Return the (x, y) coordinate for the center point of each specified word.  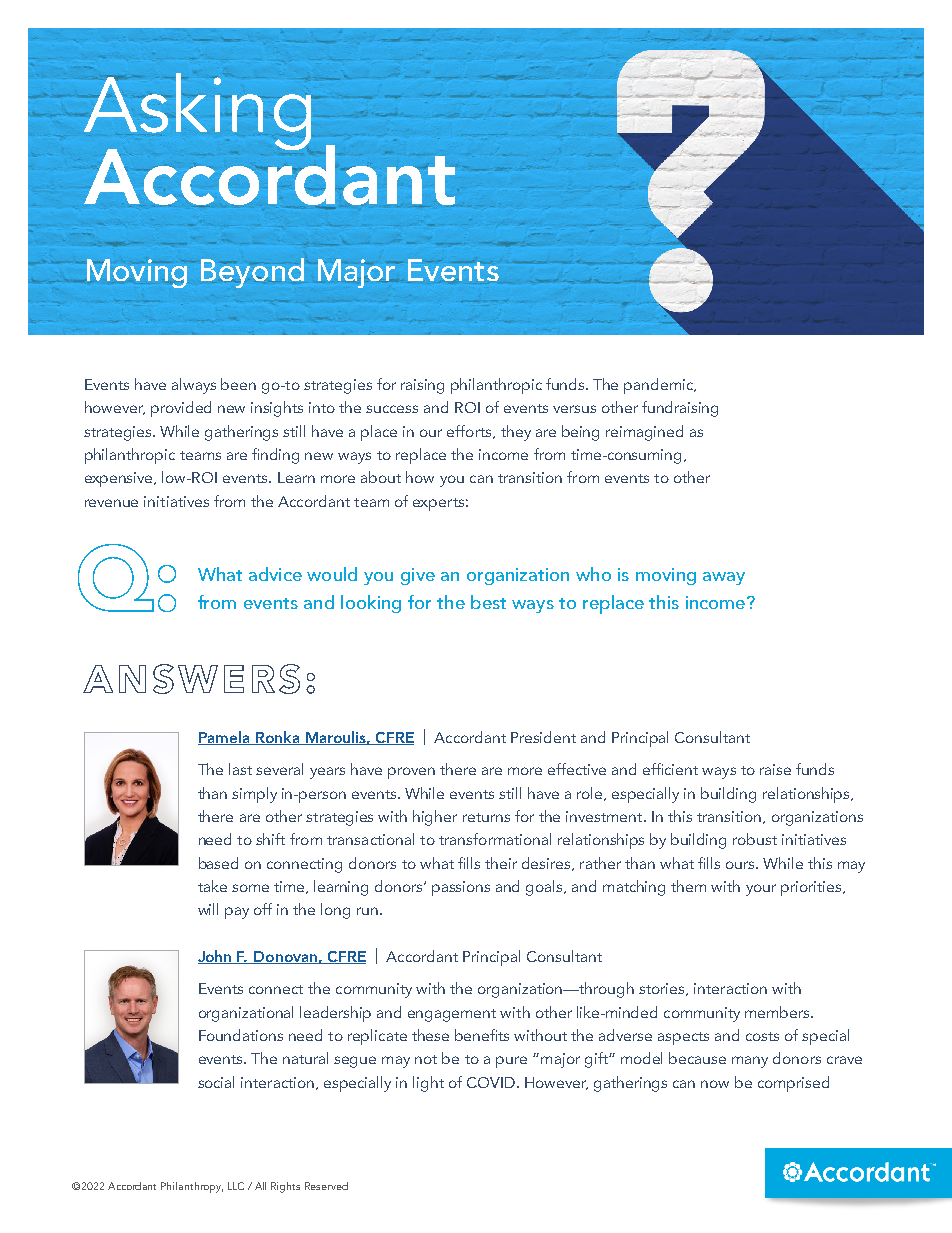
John (216, 957)
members (778, 1012)
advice (275, 574)
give (418, 576)
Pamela (225, 738)
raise (775, 769)
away (724, 578)
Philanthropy (192, 1187)
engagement (452, 1015)
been (238, 384)
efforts (470, 432)
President (543, 737)
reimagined (644, 433)
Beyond (252, 273)
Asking (197, 113)
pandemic (660, 386)
